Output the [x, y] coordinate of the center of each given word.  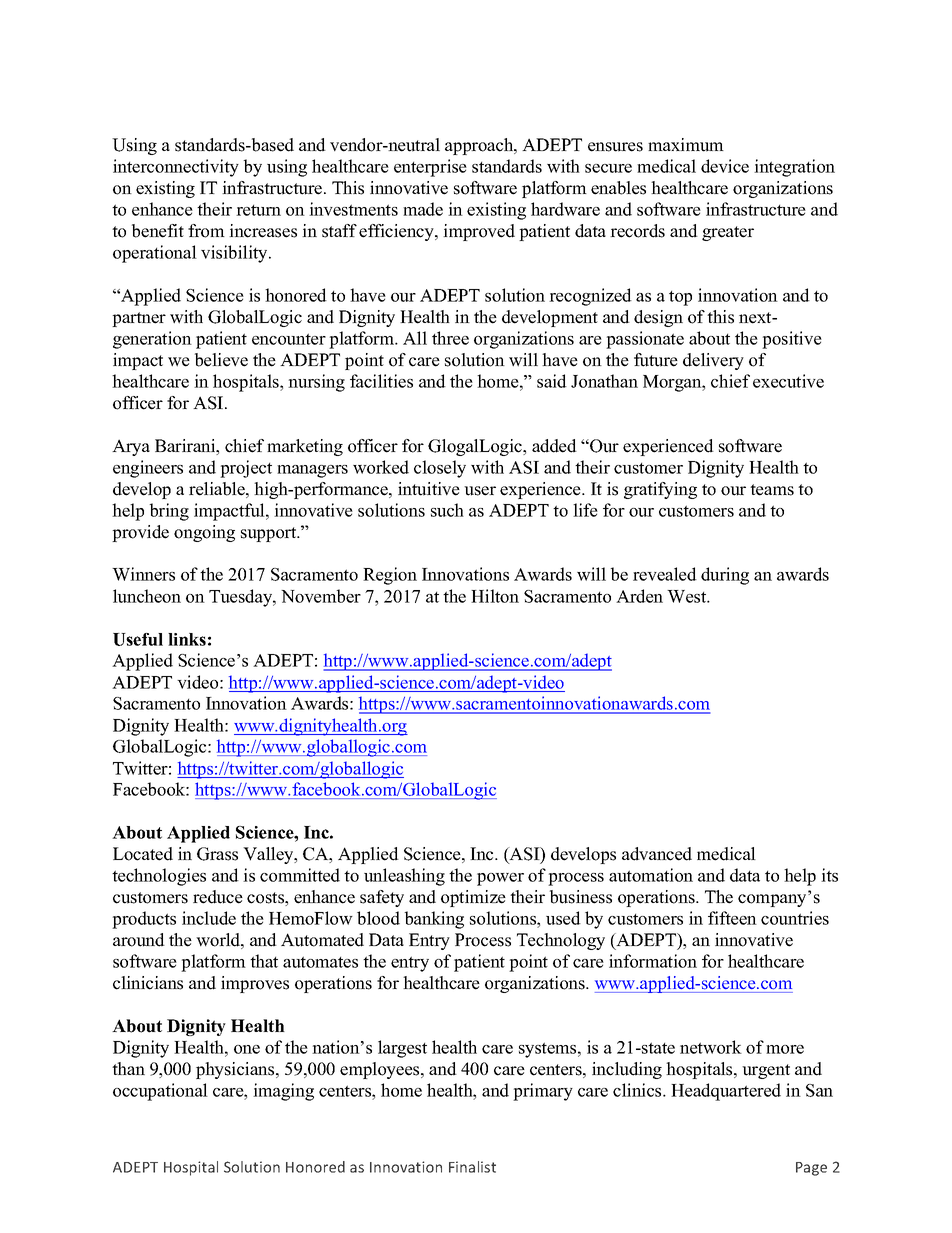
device [725, 166]
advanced [657, 854]
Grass [217, 854]
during [725, 576]
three [450, 338]
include [209, 918]
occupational [160, 1092]
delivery [713, 361]
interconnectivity [176, 168]
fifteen [732, 918]
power [500, 879]
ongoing [204, 533]
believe [221, 360]
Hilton [495, 596]
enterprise [430, 168]
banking [434, 920]
